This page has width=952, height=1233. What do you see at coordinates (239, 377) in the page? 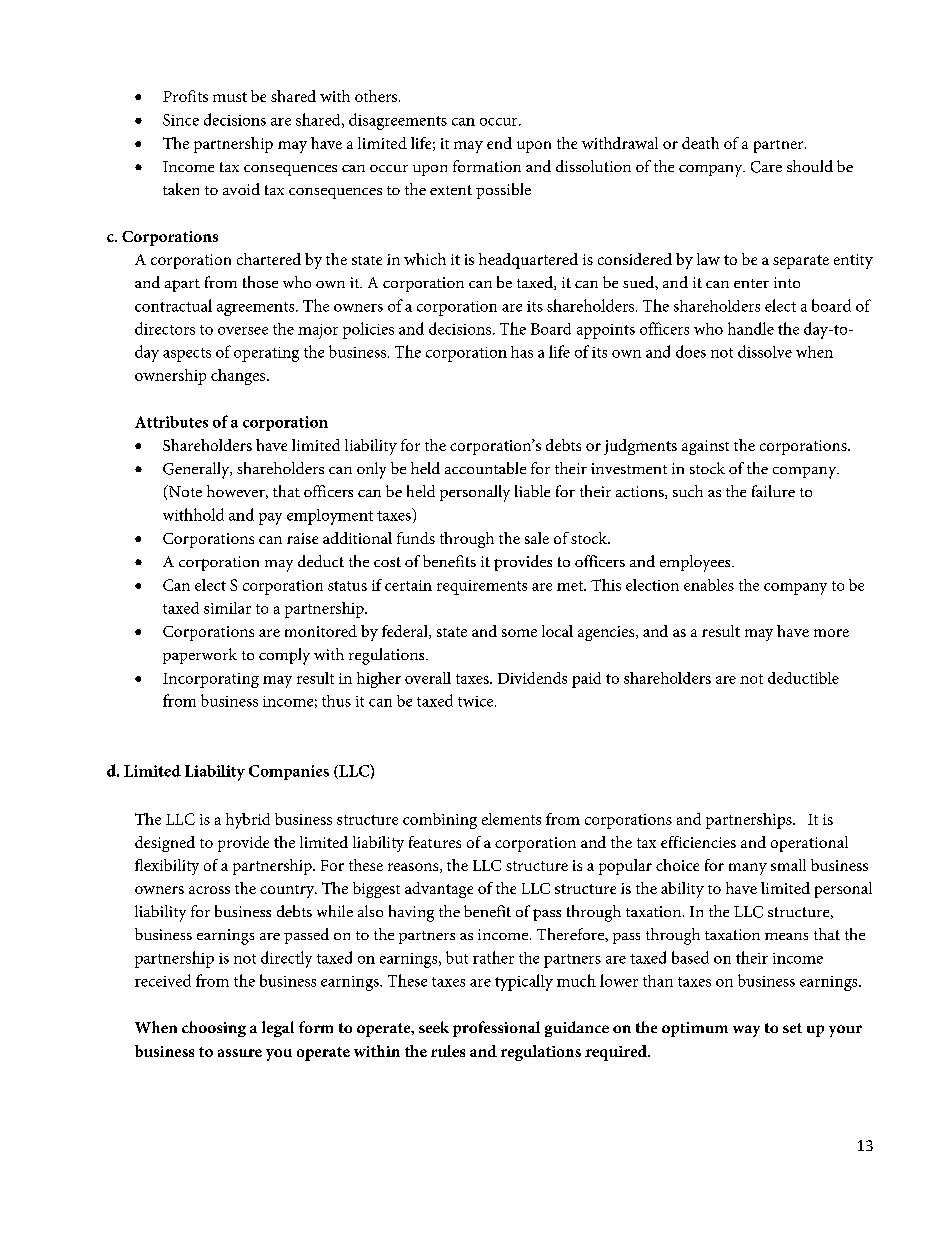
I see `changes` at bounding box center [239, 377].
